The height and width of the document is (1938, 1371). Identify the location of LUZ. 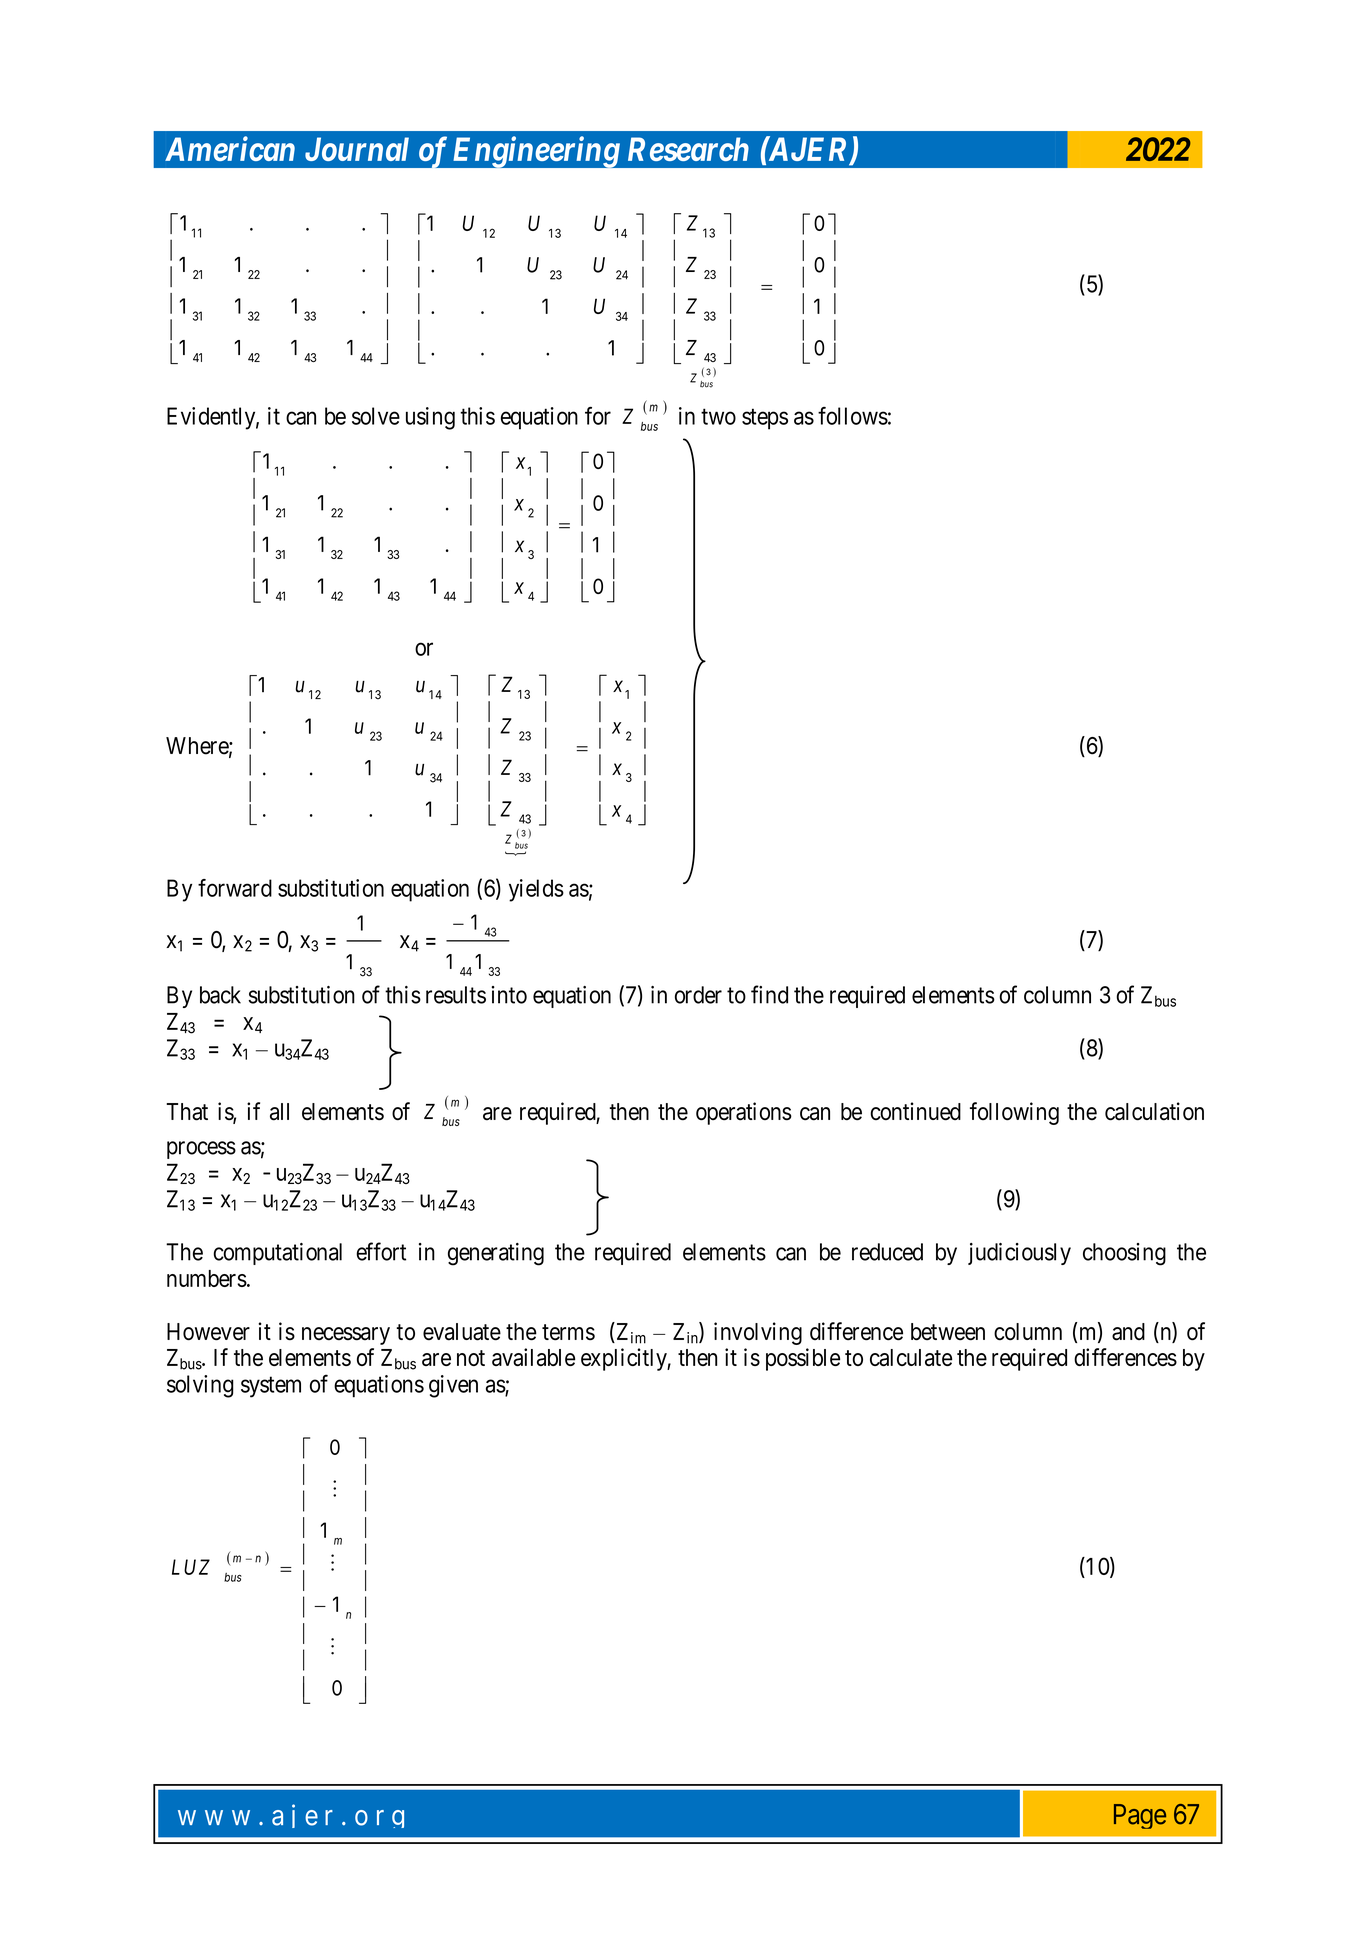
(191, 1567).
